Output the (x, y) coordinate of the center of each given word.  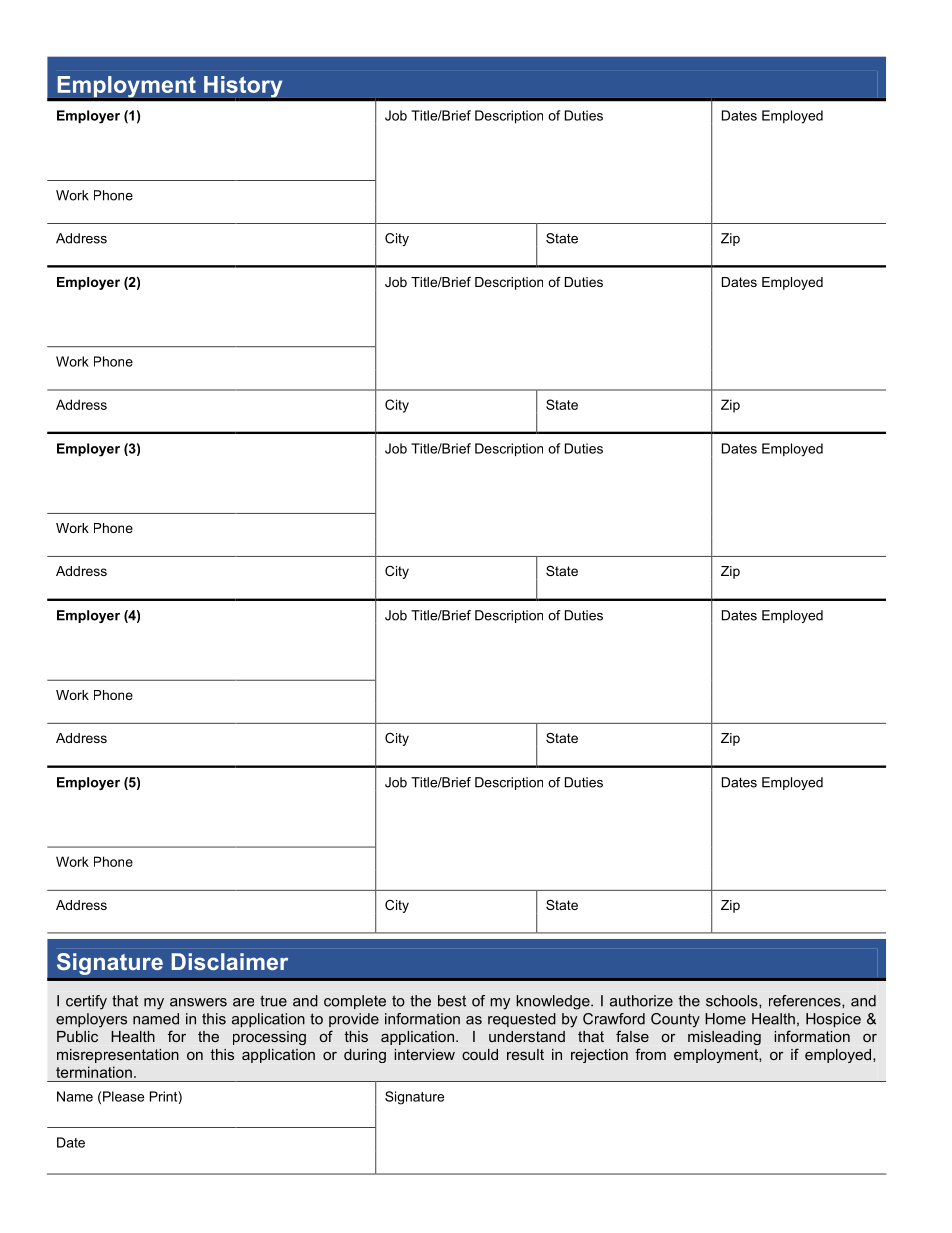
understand (527, 1036)
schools (733, 1001)
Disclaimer (229, 961)
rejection (599, 1056)
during (365, 1056)
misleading (724, 1038)
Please (123, 1096)
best (452, 1001)
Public (77, 1036)
